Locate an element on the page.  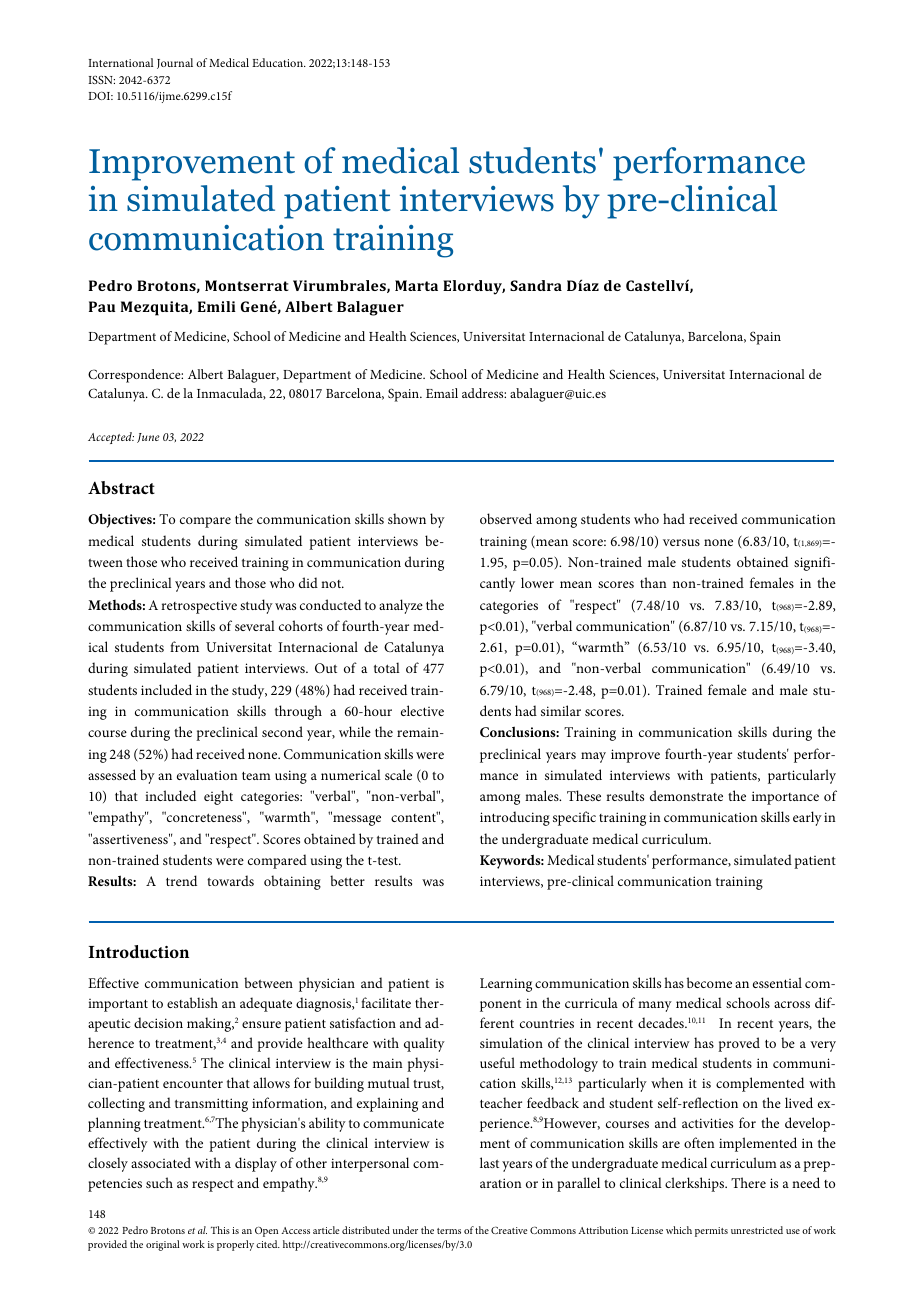
terms is located at coordinates (449, 1231).
